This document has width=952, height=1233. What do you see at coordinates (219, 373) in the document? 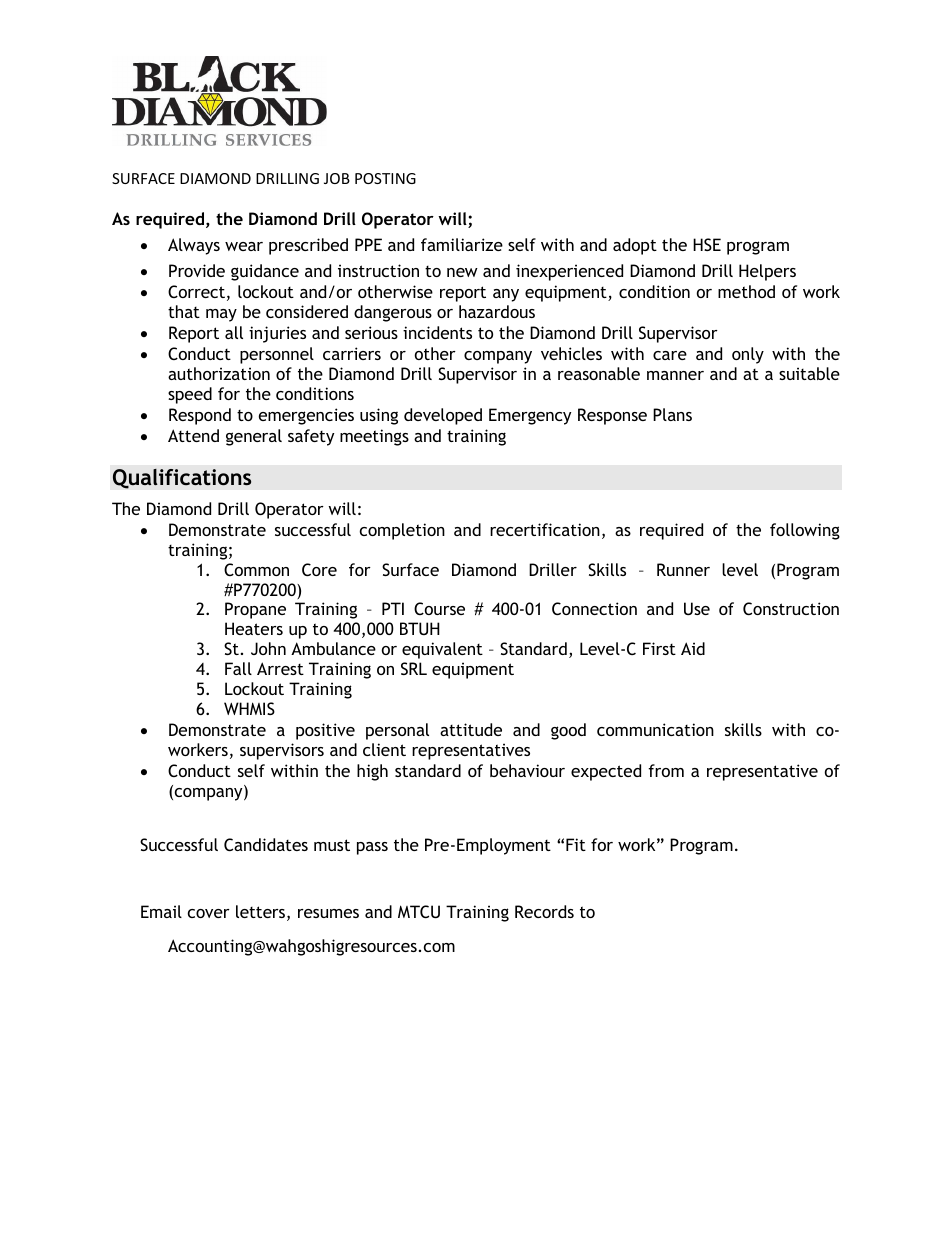
I see `authorization` at bounding box center [219, 373].
